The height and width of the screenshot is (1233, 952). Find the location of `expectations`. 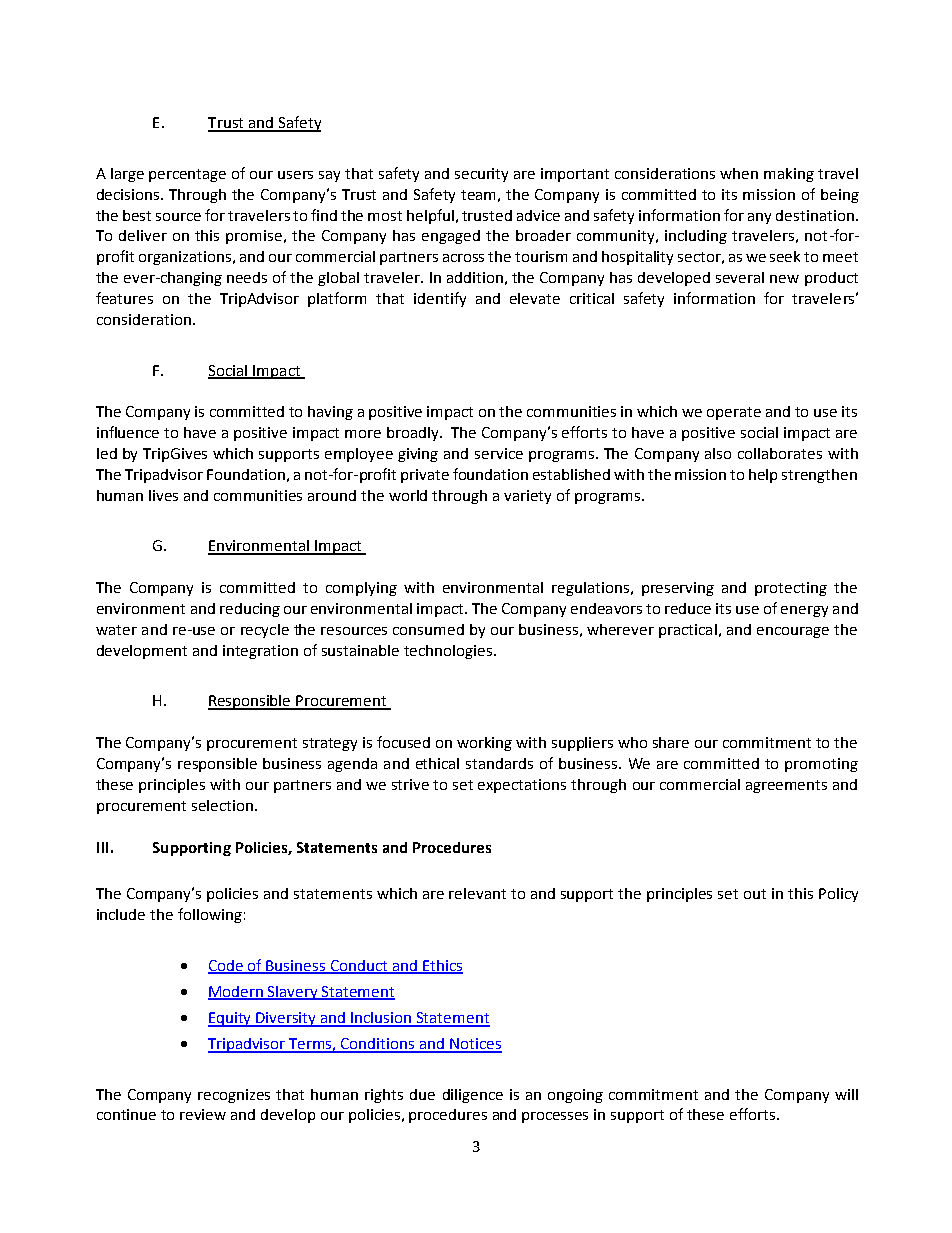

expectations is located at coordinates (522, 786).
